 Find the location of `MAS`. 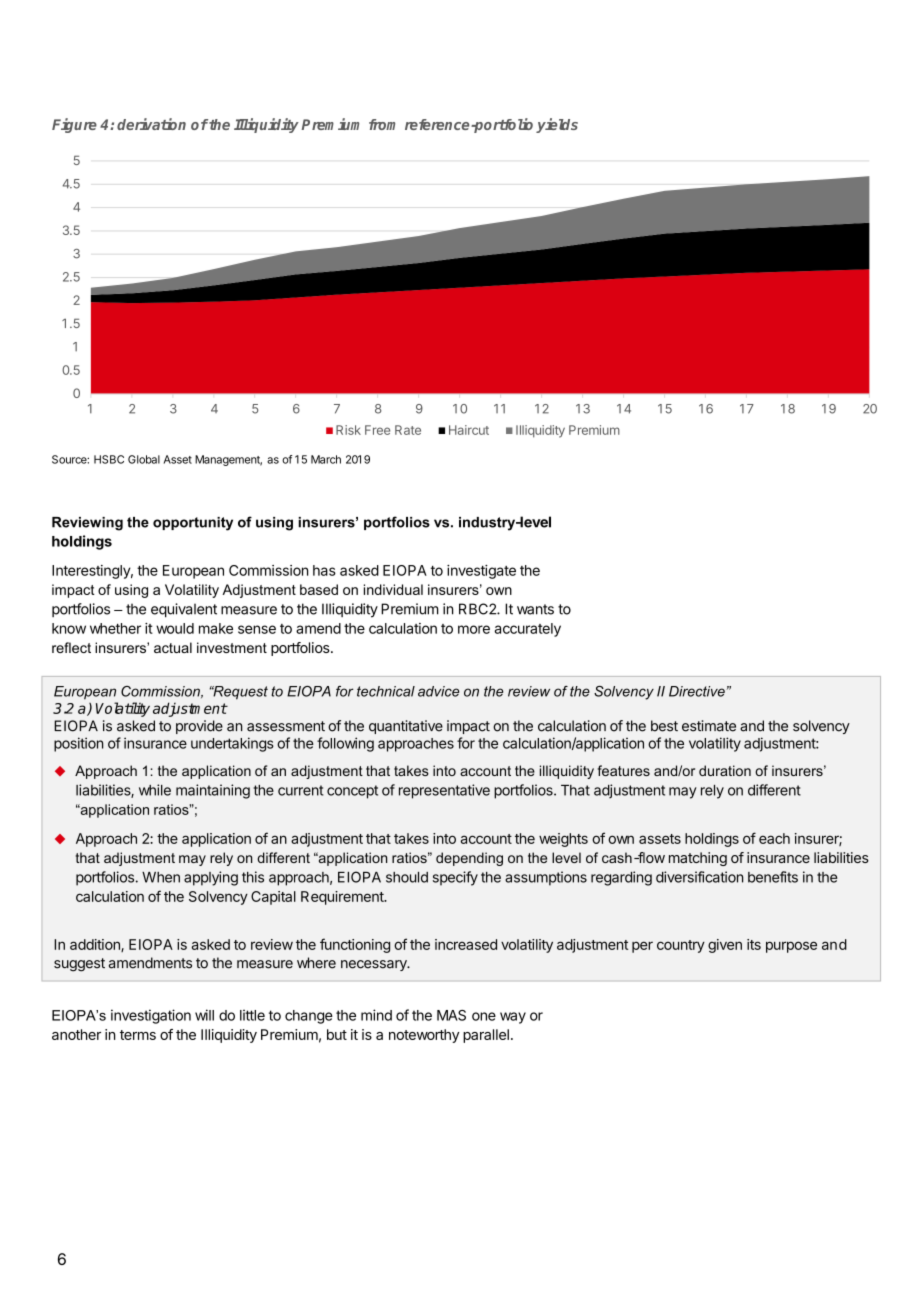

MAS is located at coordinates (451, 1015).
